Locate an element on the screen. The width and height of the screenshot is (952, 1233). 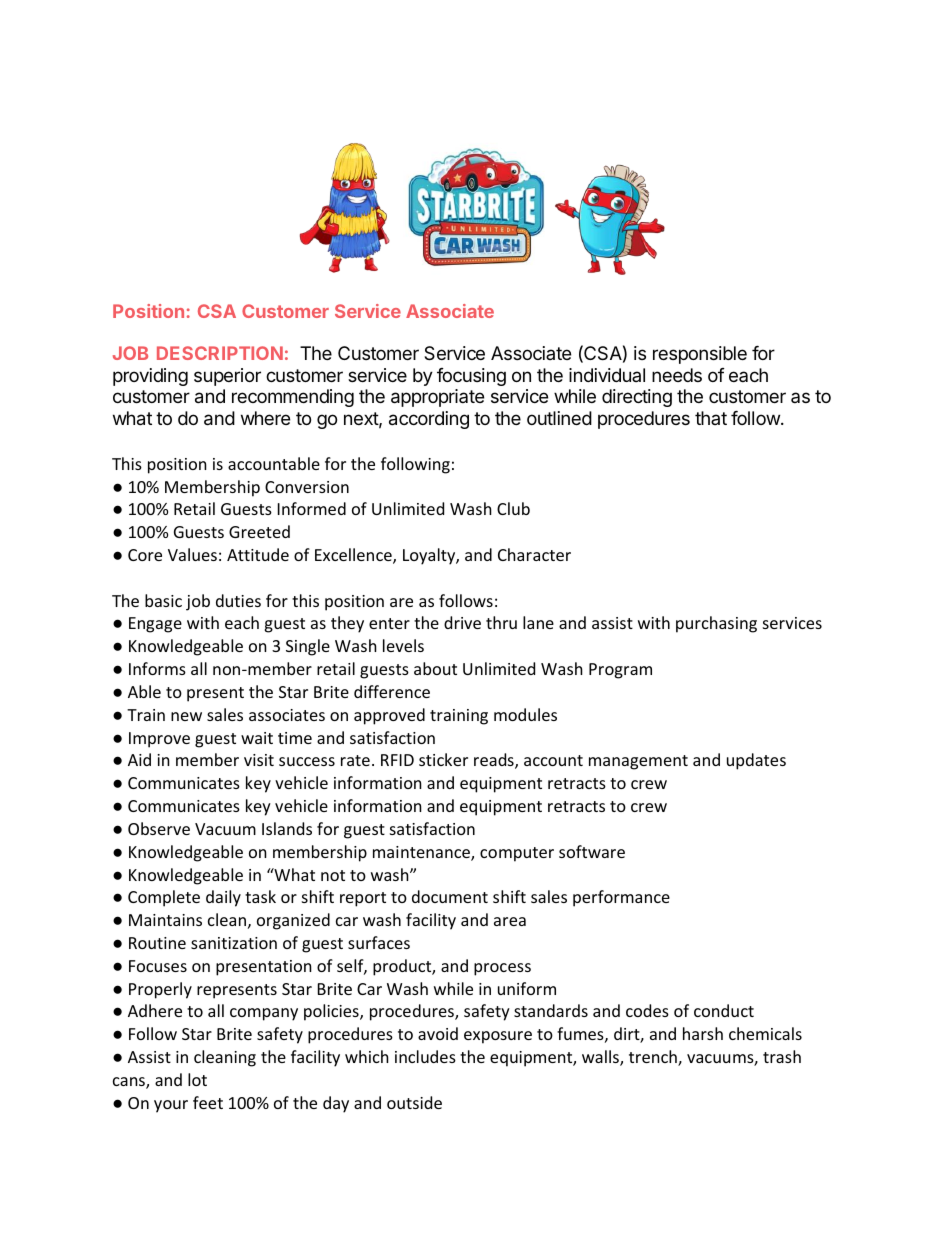
superior is located at coordinates (227, 377).
